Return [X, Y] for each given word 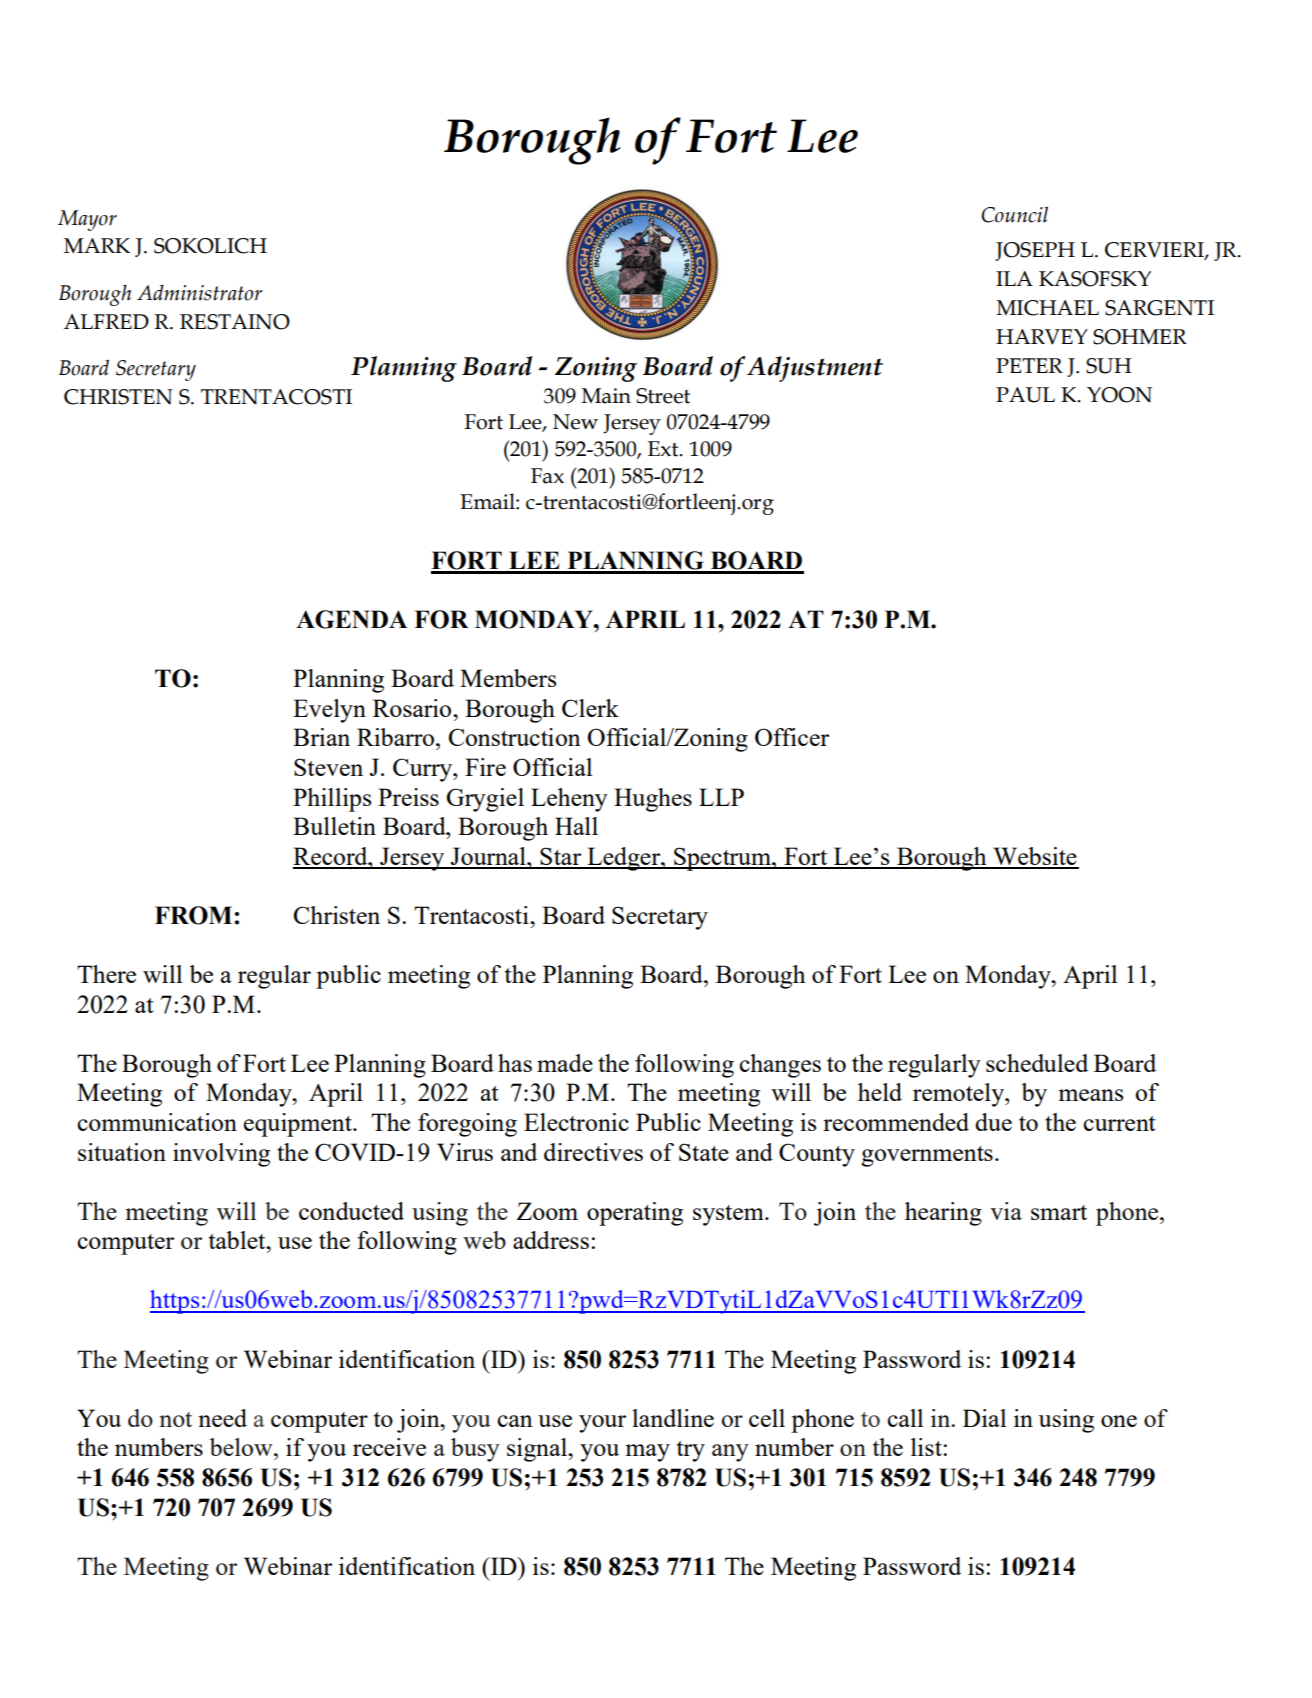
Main [606, 396]
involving [221, 1155]
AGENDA [351, 619]
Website [1035, 857]
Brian [321, 737]
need [222, 1418]
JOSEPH [1035, 251]
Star [561, 857]
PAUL [1025, 395]
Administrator [199, 293]
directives [593, 1152]
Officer [792, 737]
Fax [547, 476]
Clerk [590, 708]
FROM [195, 915]
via [1006, 1211]
